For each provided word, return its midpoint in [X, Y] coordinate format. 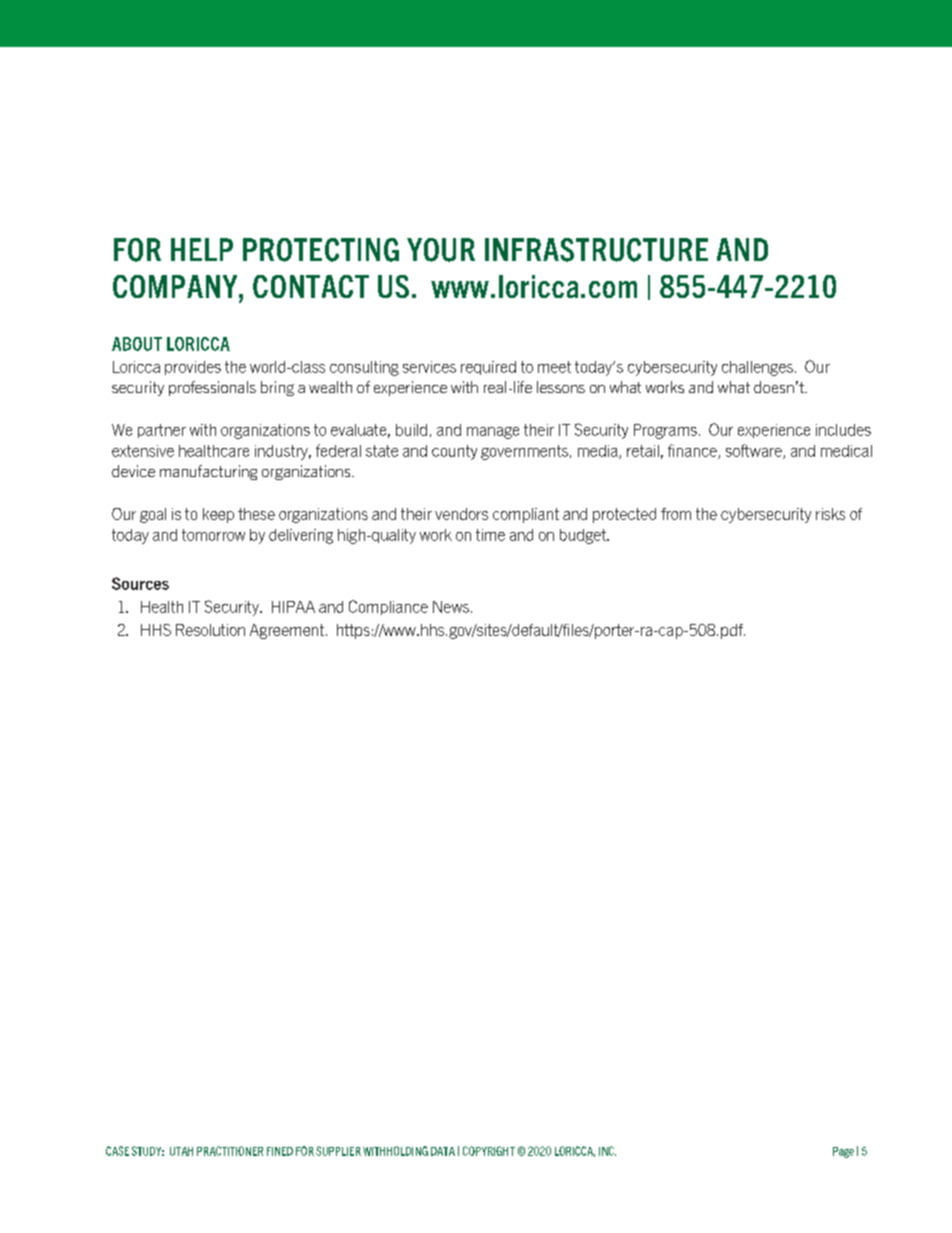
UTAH [181, 1151]
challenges [757, 368]
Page [843, 1152]
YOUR [441, 250]
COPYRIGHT [489, 1151]
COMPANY [176, 286]
